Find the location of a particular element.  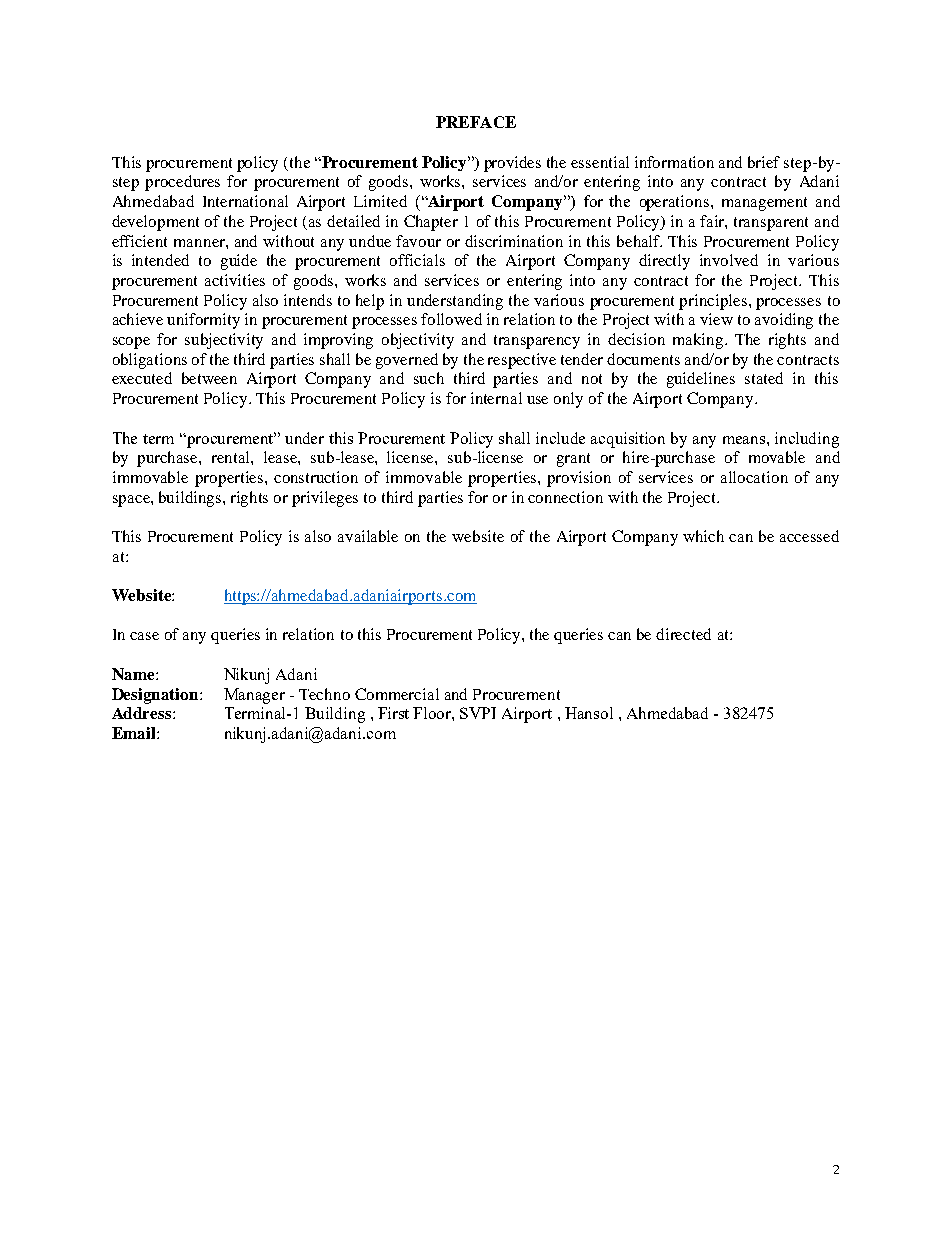

directed is located at coordinates (683, 634).
